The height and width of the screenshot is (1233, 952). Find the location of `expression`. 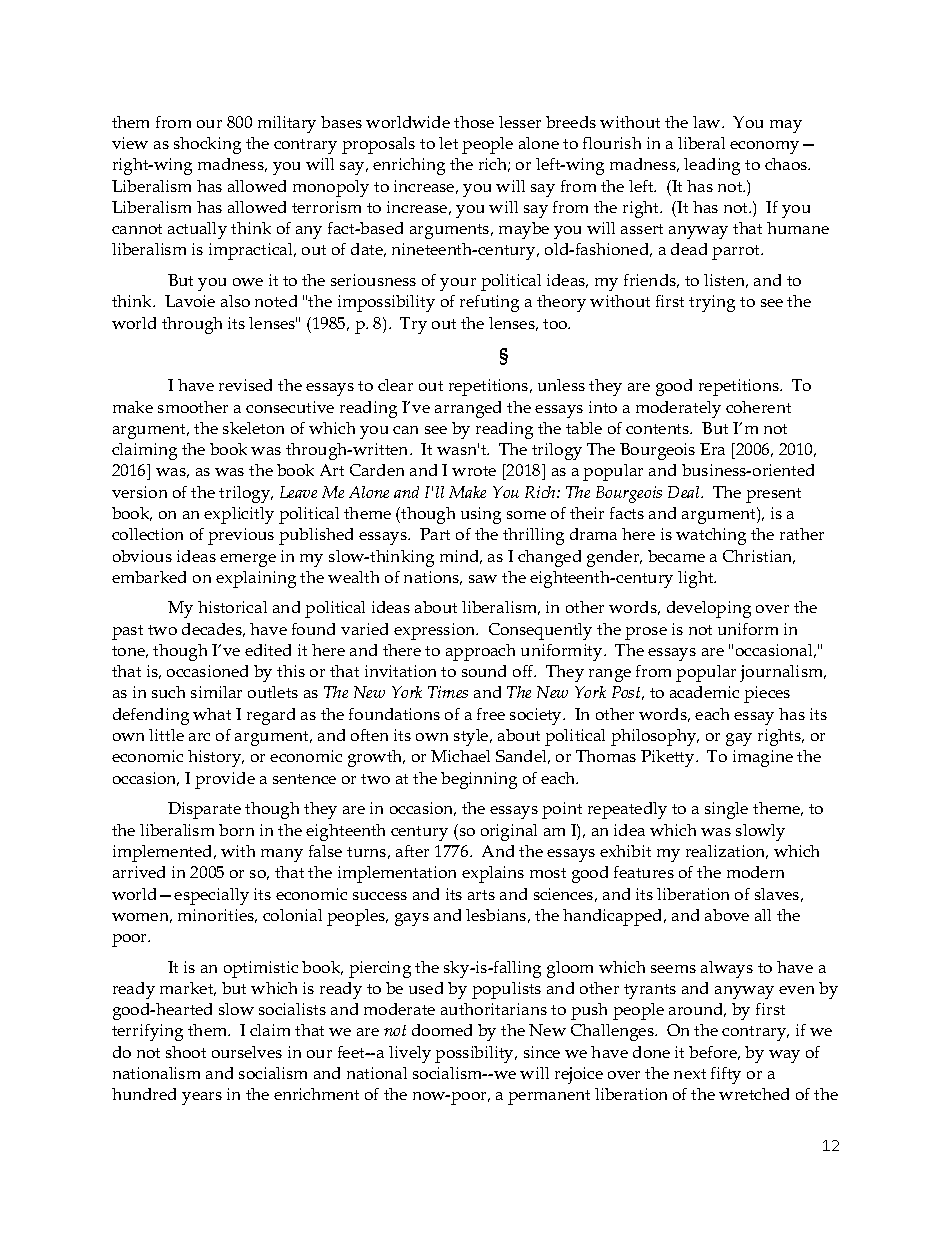

expression is located at coordinates (436, 631).
